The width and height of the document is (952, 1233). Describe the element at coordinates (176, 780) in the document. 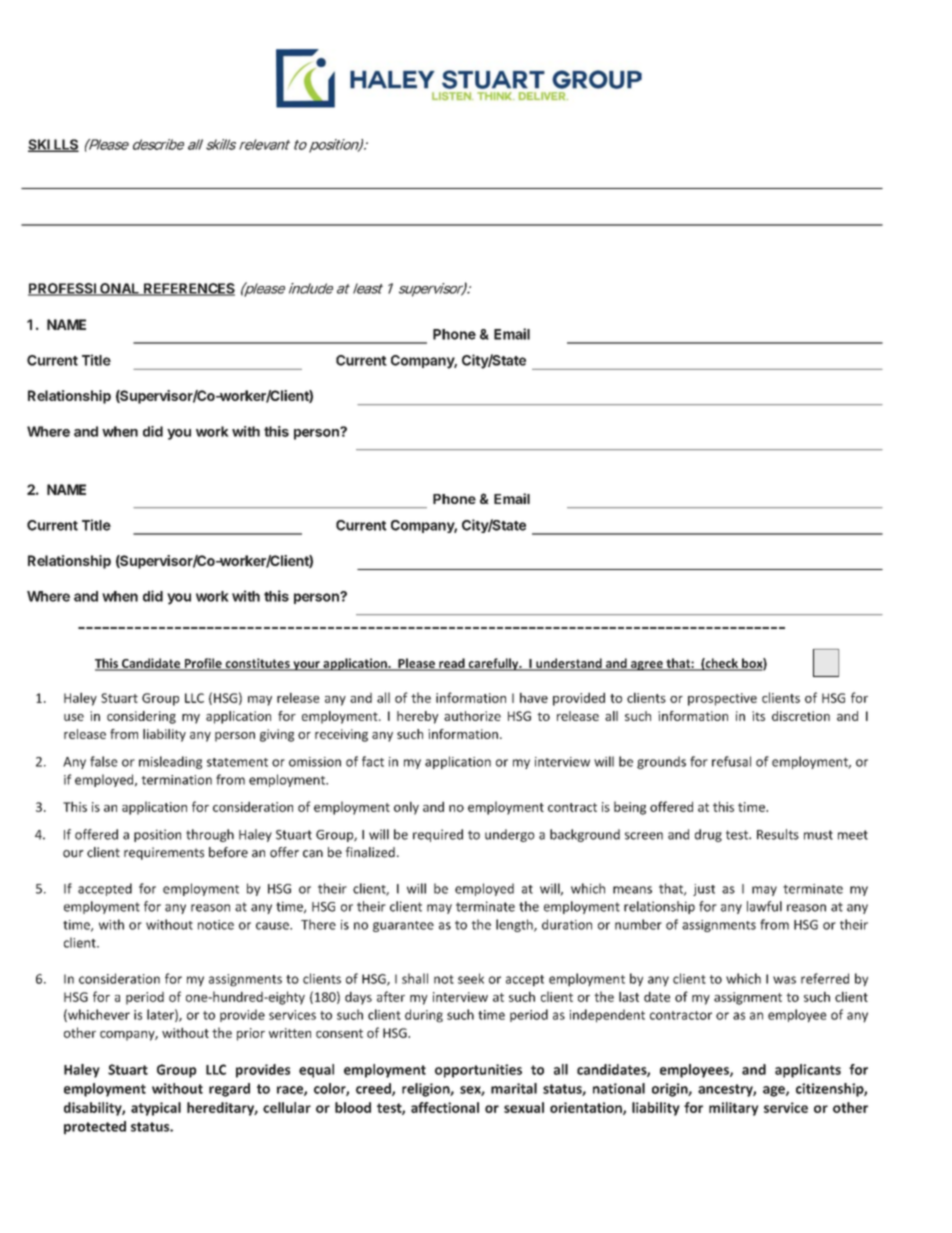

I see `termination` at that location.
